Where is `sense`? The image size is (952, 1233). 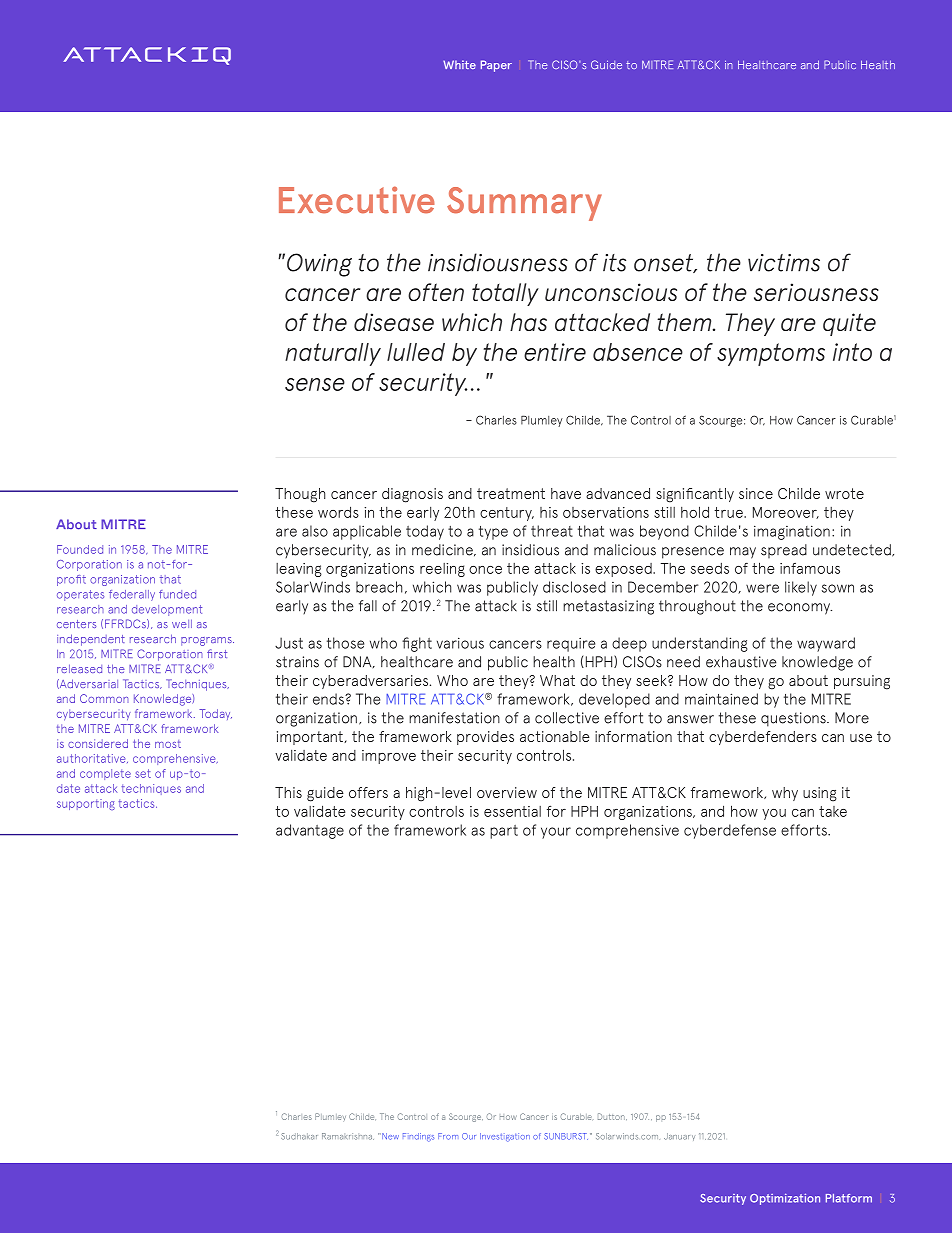
sense is located at coordinates (315, 384).
